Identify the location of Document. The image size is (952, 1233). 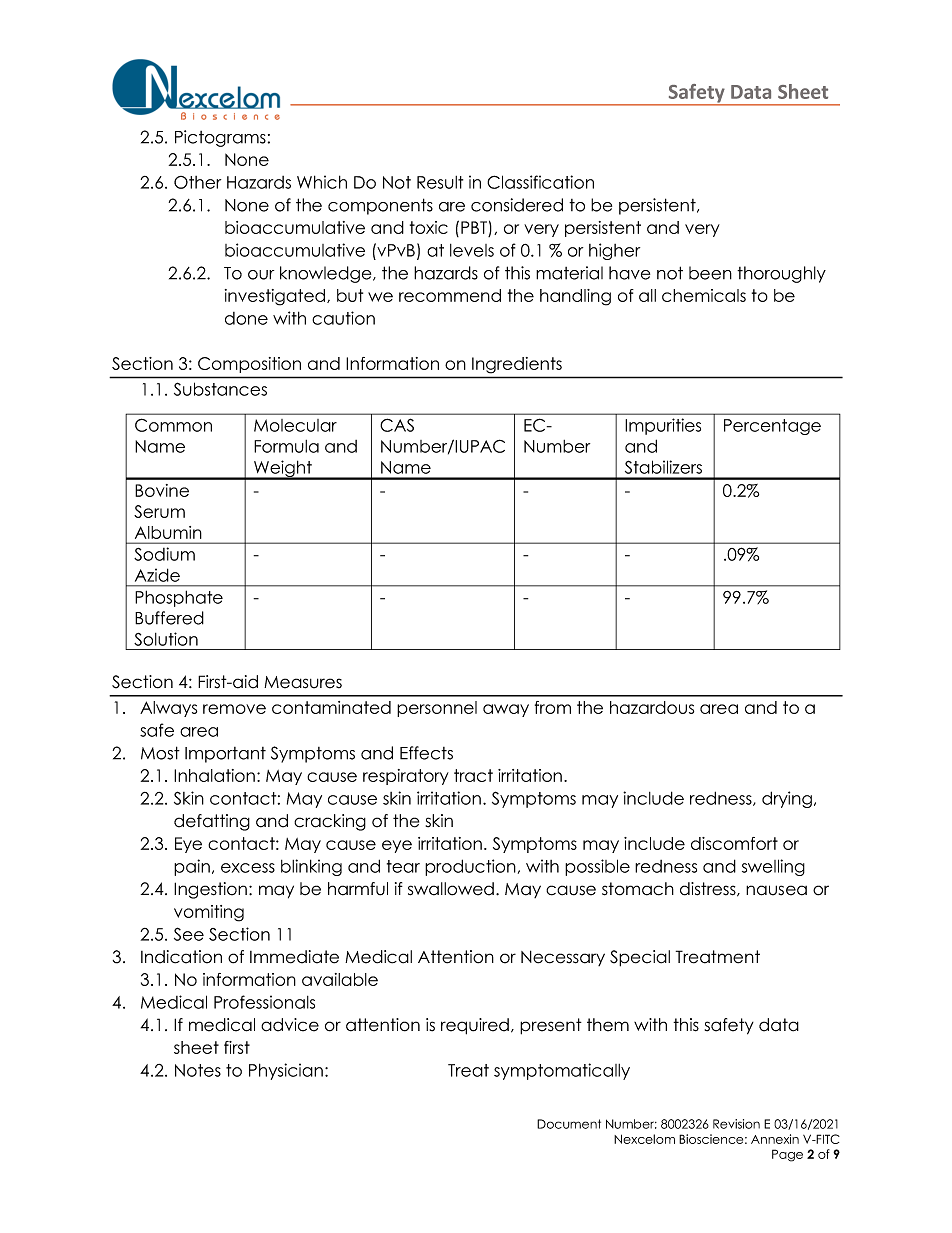
(569, 1124).
